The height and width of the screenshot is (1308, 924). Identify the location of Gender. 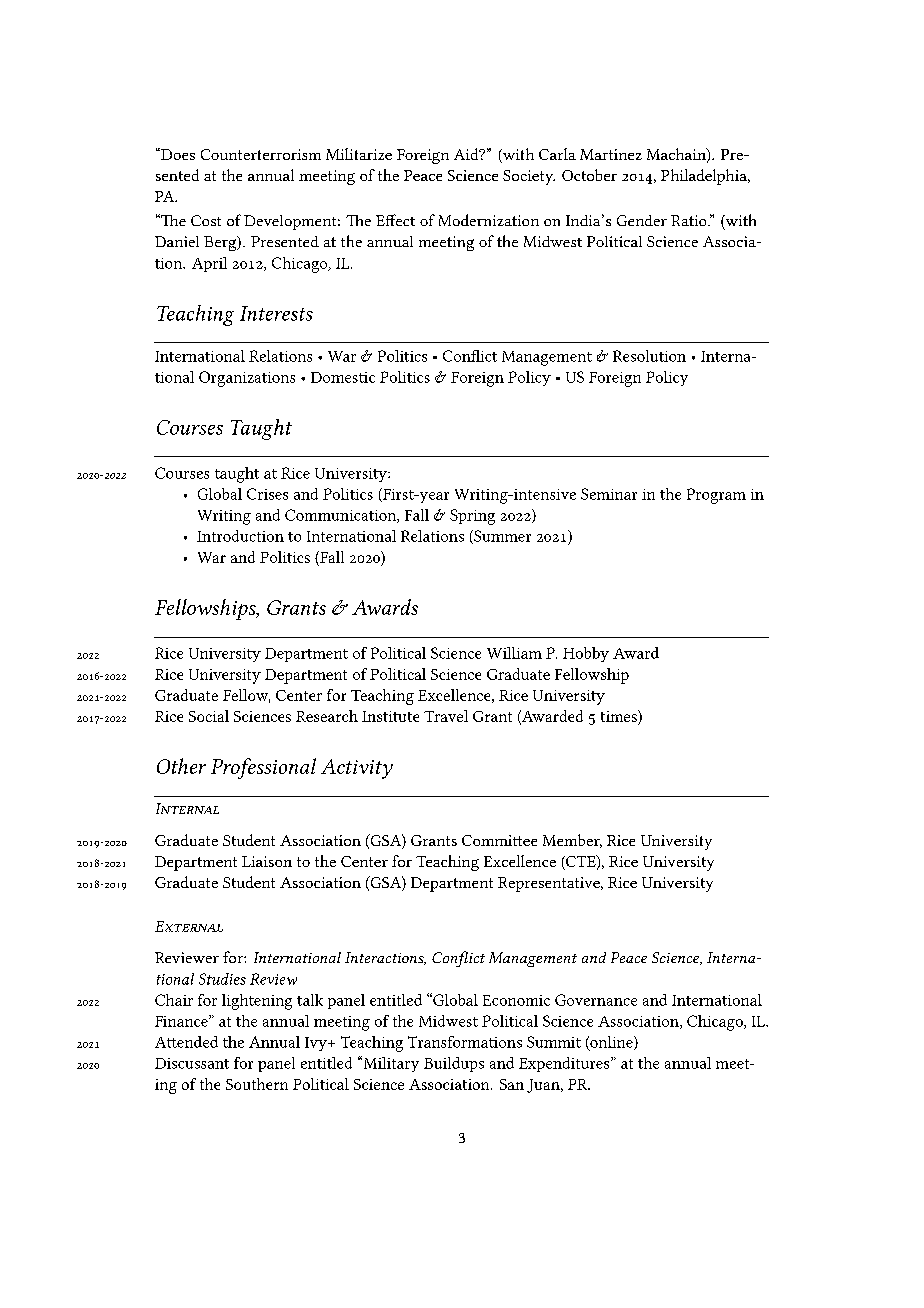
(642, 220).
